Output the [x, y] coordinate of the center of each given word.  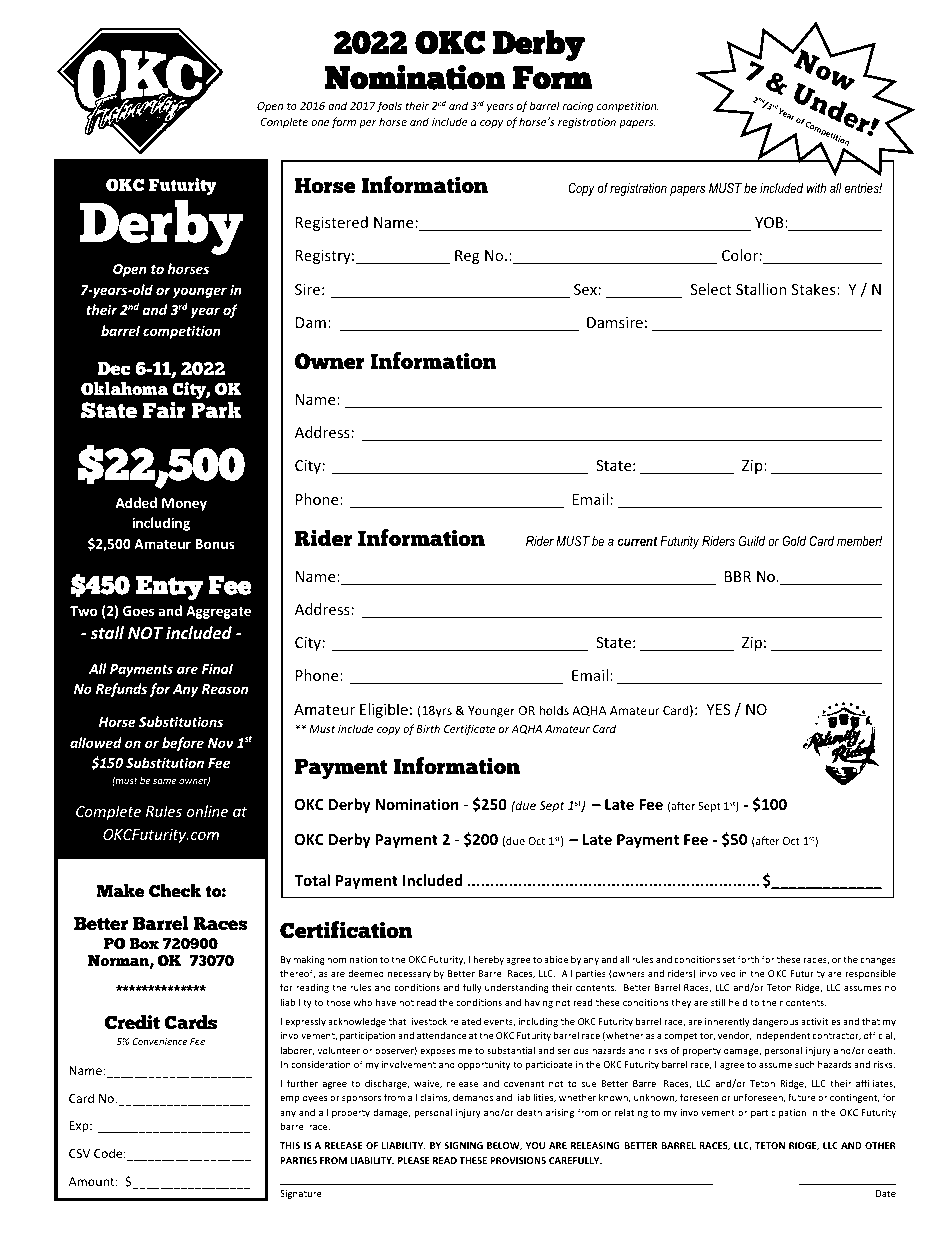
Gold [794, 541]
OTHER [880, 1145]
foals [389, 106]
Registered [332, 223]
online [207, 811]
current [637, 541]
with [816, 188]
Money [184, 504]
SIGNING [463, 1145]
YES [718, 709]
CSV [79, 1153]
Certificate [469, 729]
